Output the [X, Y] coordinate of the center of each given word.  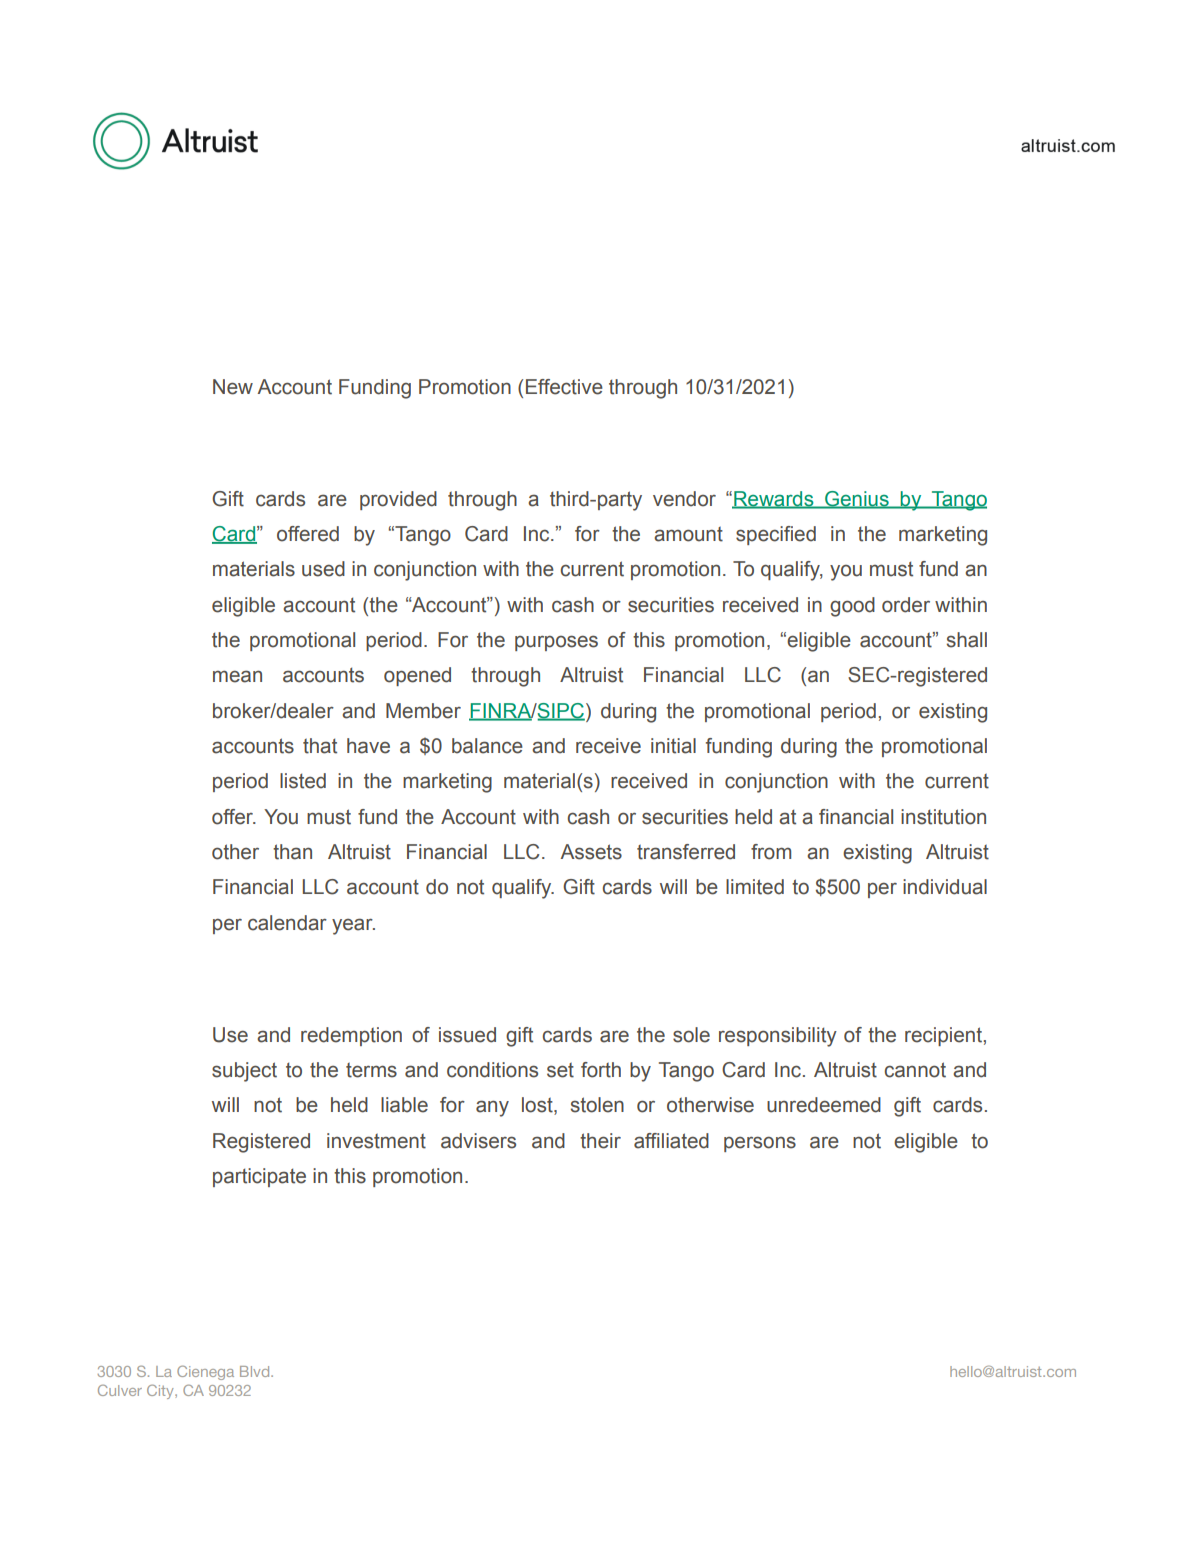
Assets [591, 852]
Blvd [256, 1371]
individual [945, 887]
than [292, 852]
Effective [564, 387]
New [233, 387]
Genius [857, 499]
